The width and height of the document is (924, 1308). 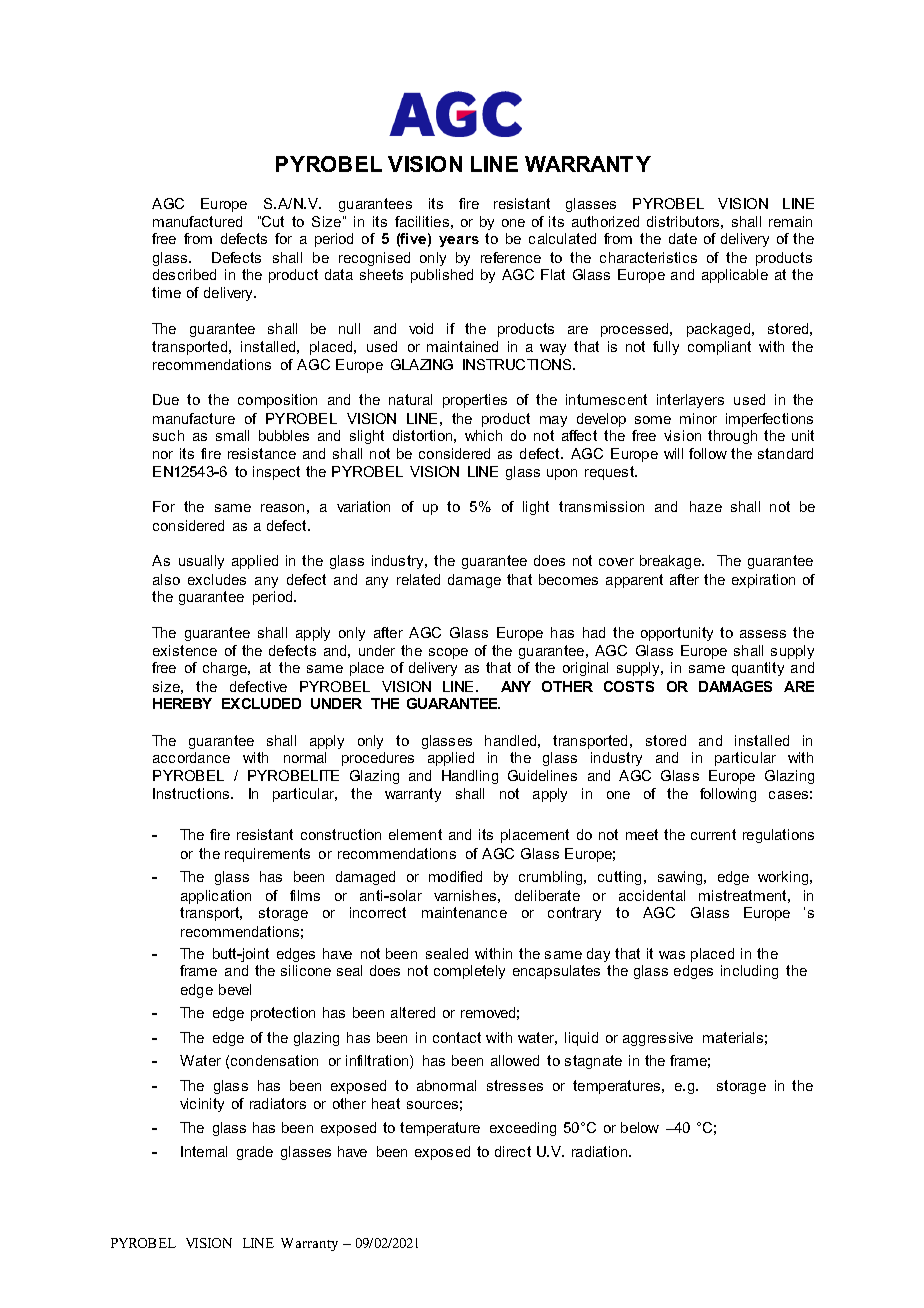 I want to click on completely, so click(x=469, y=972).
